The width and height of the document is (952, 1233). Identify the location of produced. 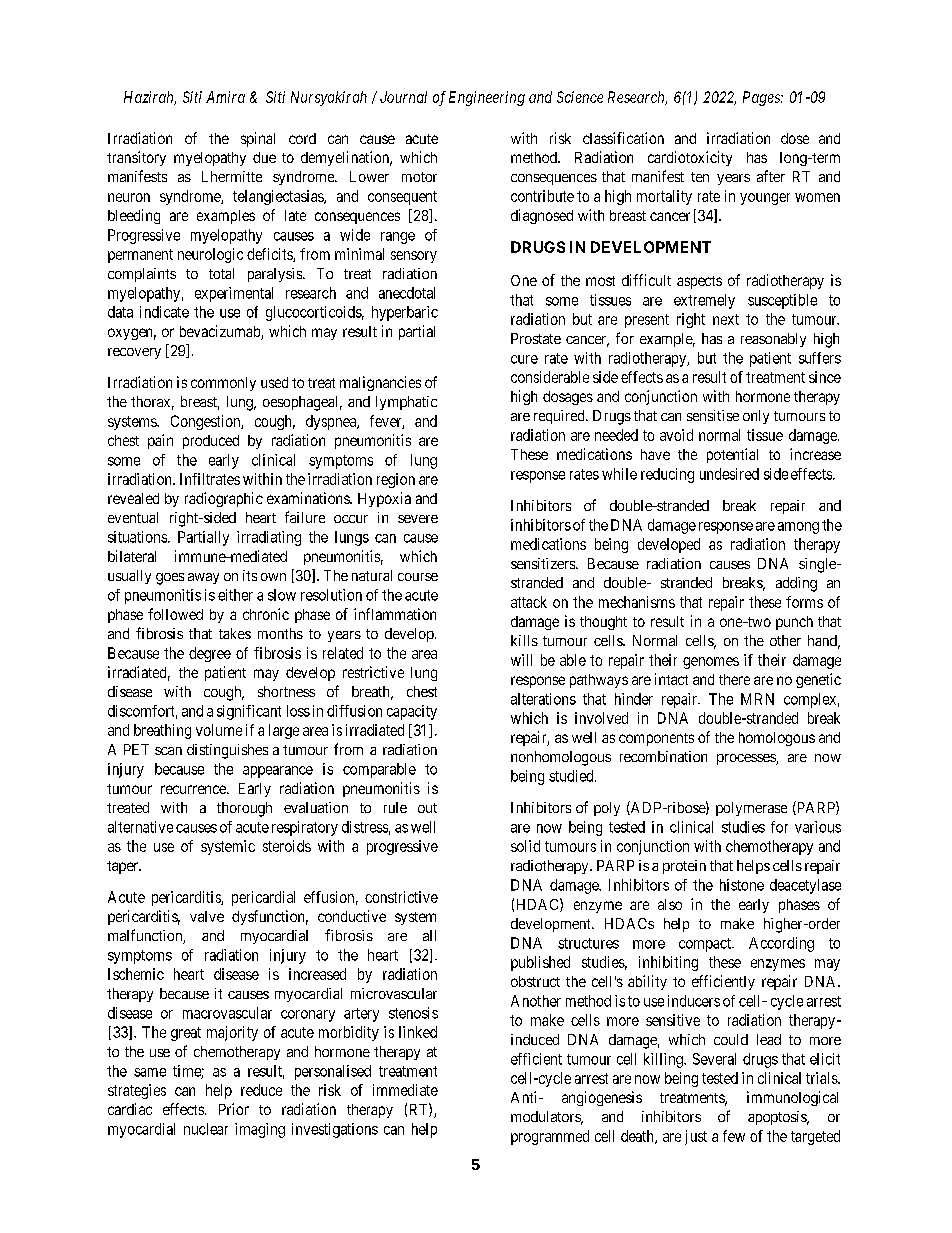
(211, 442).
